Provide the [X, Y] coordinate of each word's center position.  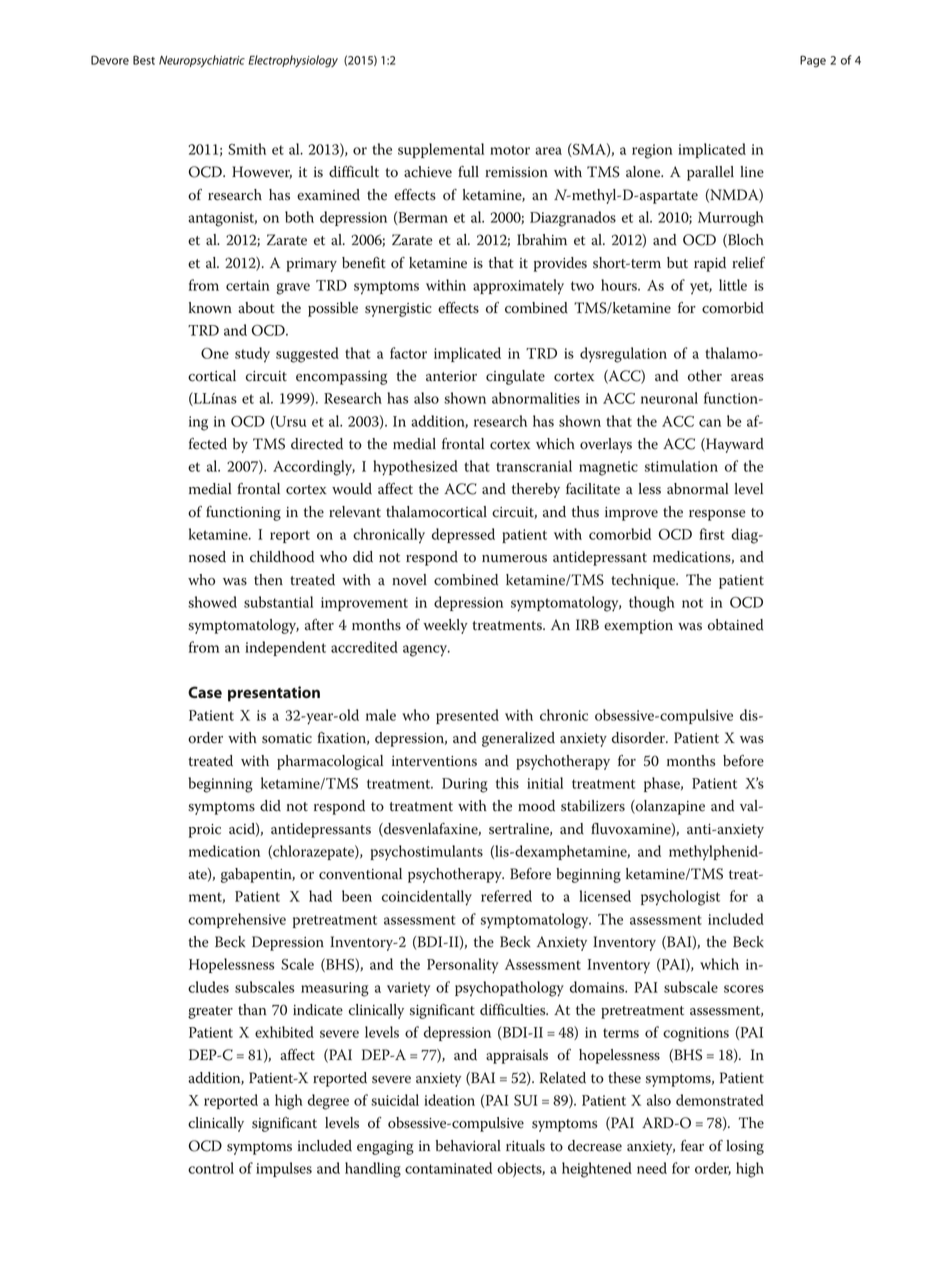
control [211, 1168]
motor [510, 150]
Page [813, 61]
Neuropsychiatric [202, 61]
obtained [736, 625]
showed [212, 602]
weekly [445, 626]
